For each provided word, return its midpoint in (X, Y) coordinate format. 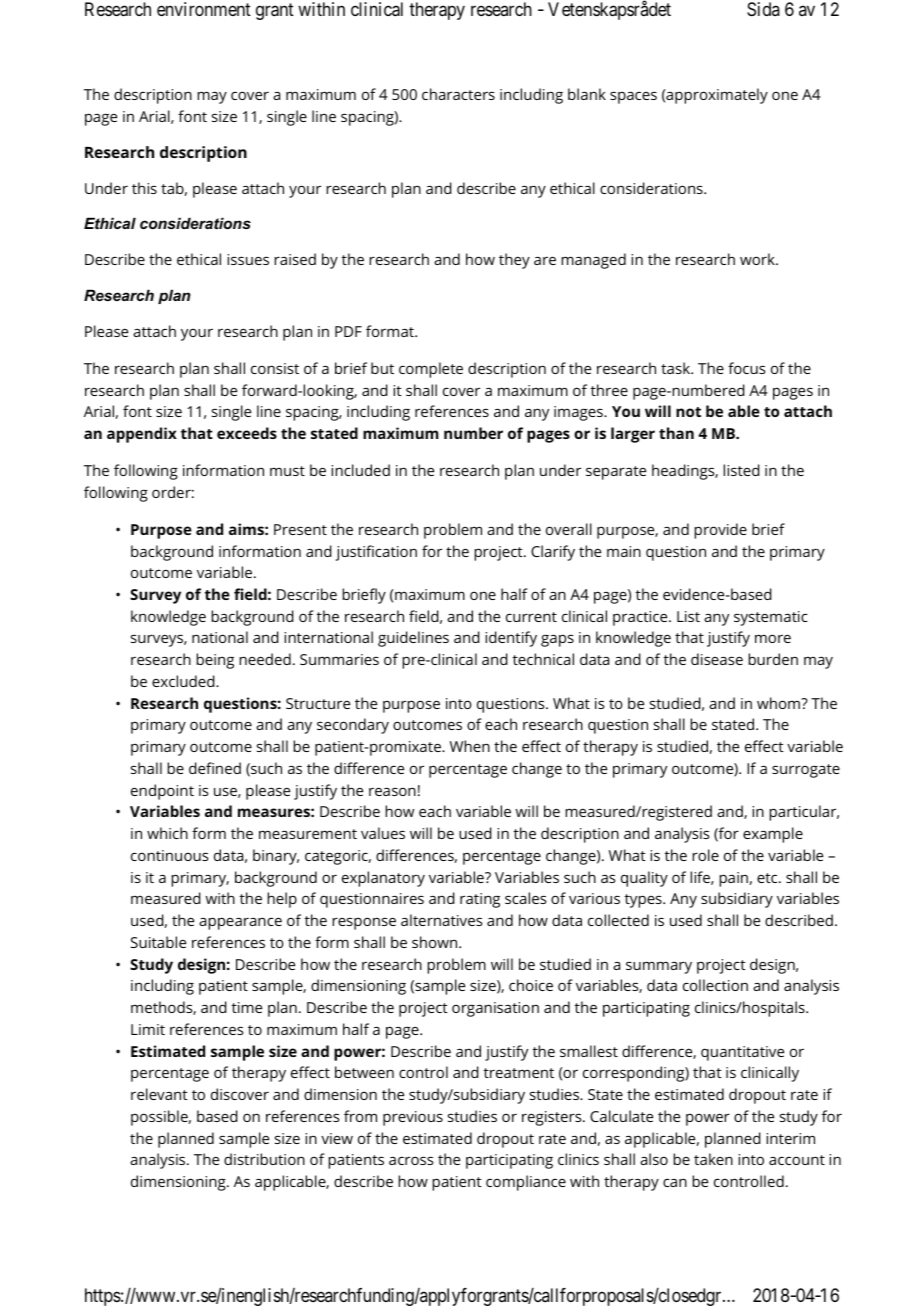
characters (458, 94)
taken (713, 1159)
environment (204, 9)
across (411, 1160)
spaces (633, 97)
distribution (264, 1159)
